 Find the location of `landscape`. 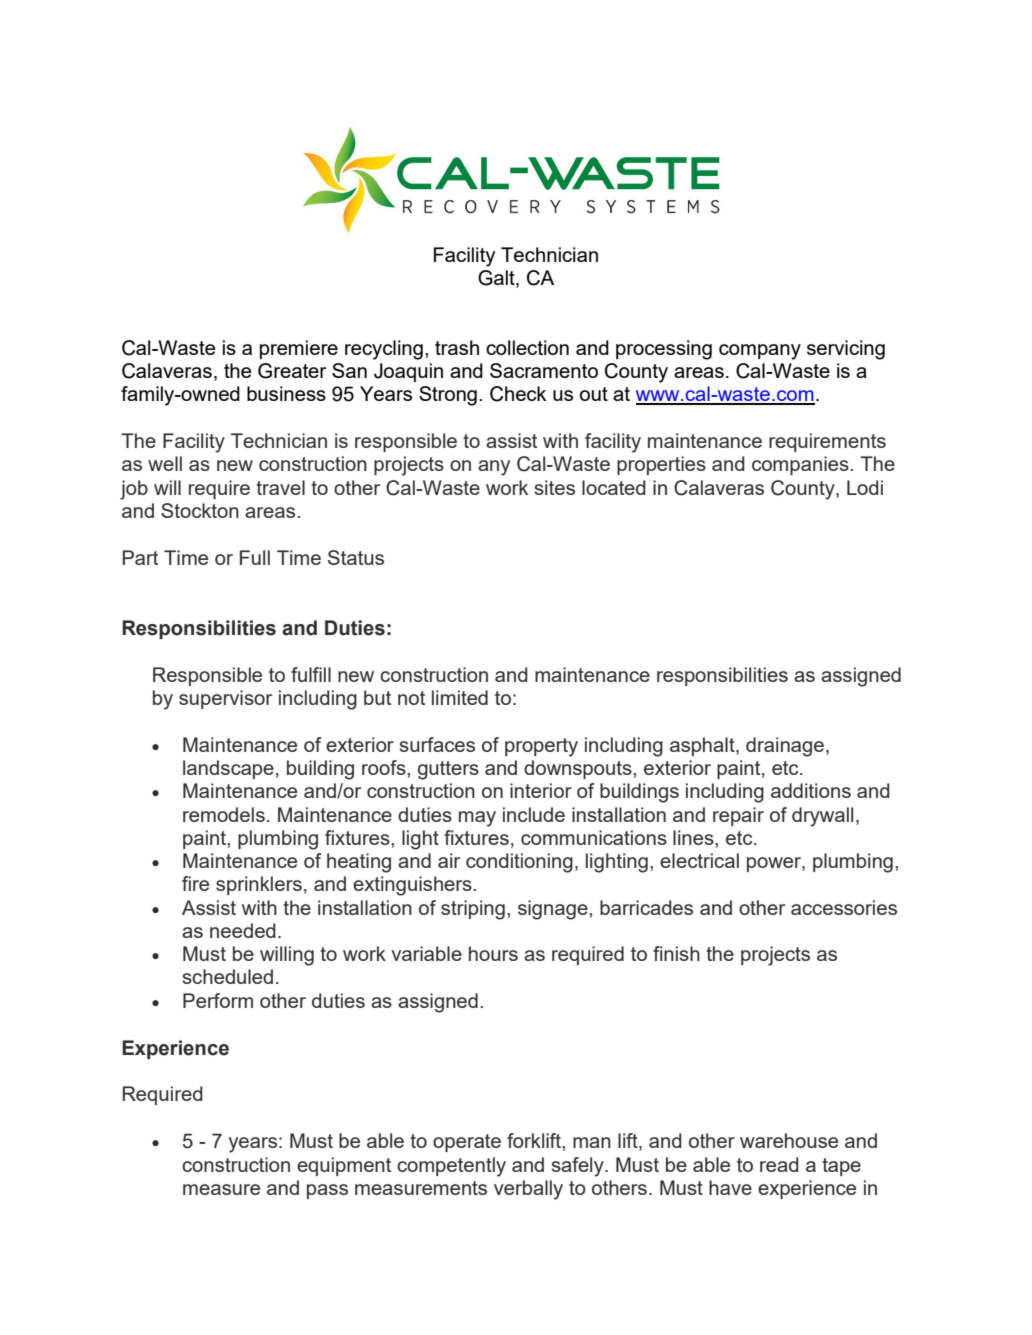

landscape is located at coordinates (228, 769).
